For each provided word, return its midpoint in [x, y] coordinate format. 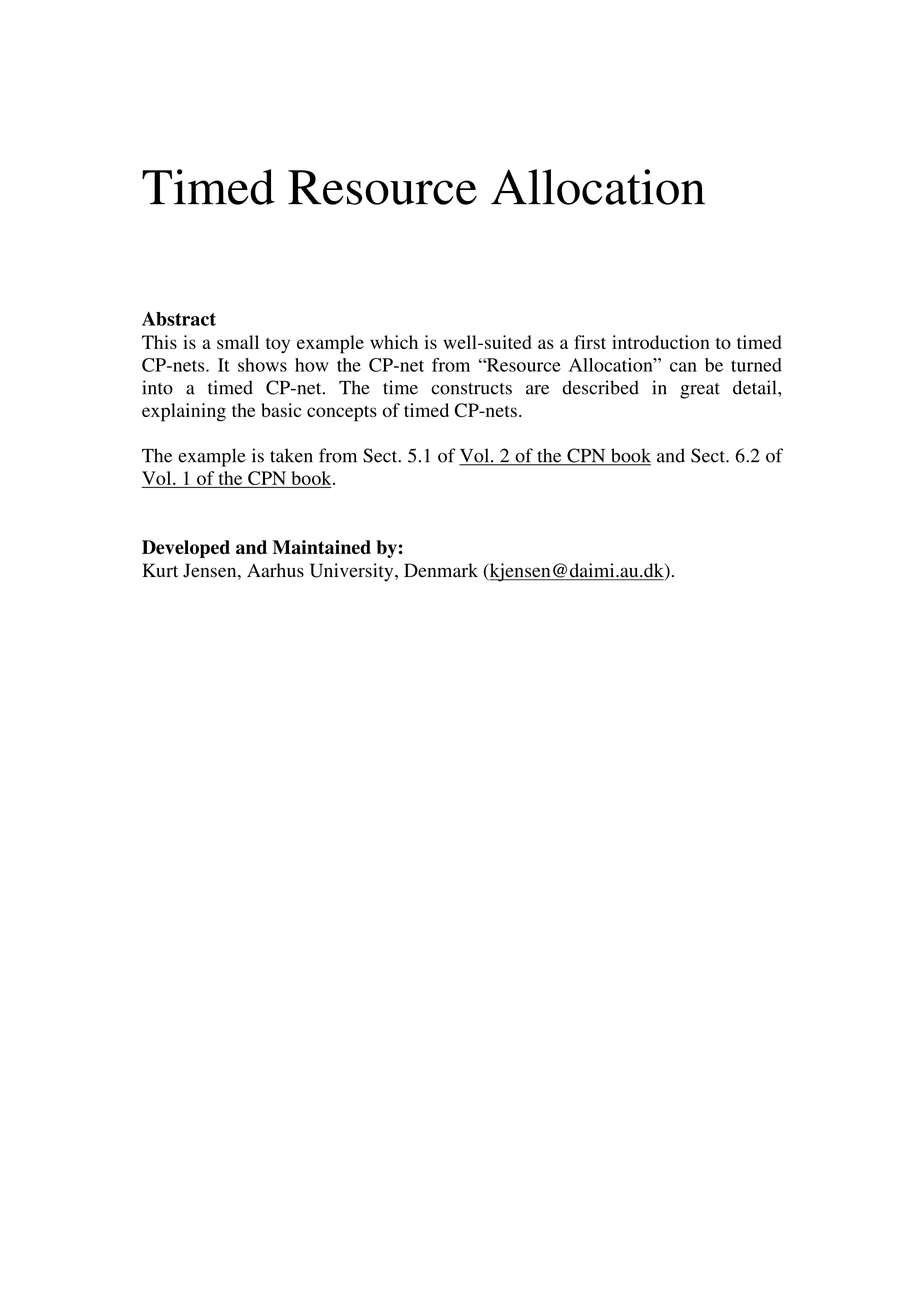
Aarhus [275, 570]
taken [291, 455]
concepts [342, 413]
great [700, 391]
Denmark [441, 570]
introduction [661, 342]
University [353, 572]
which [394, 342]
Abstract [179, 319]
